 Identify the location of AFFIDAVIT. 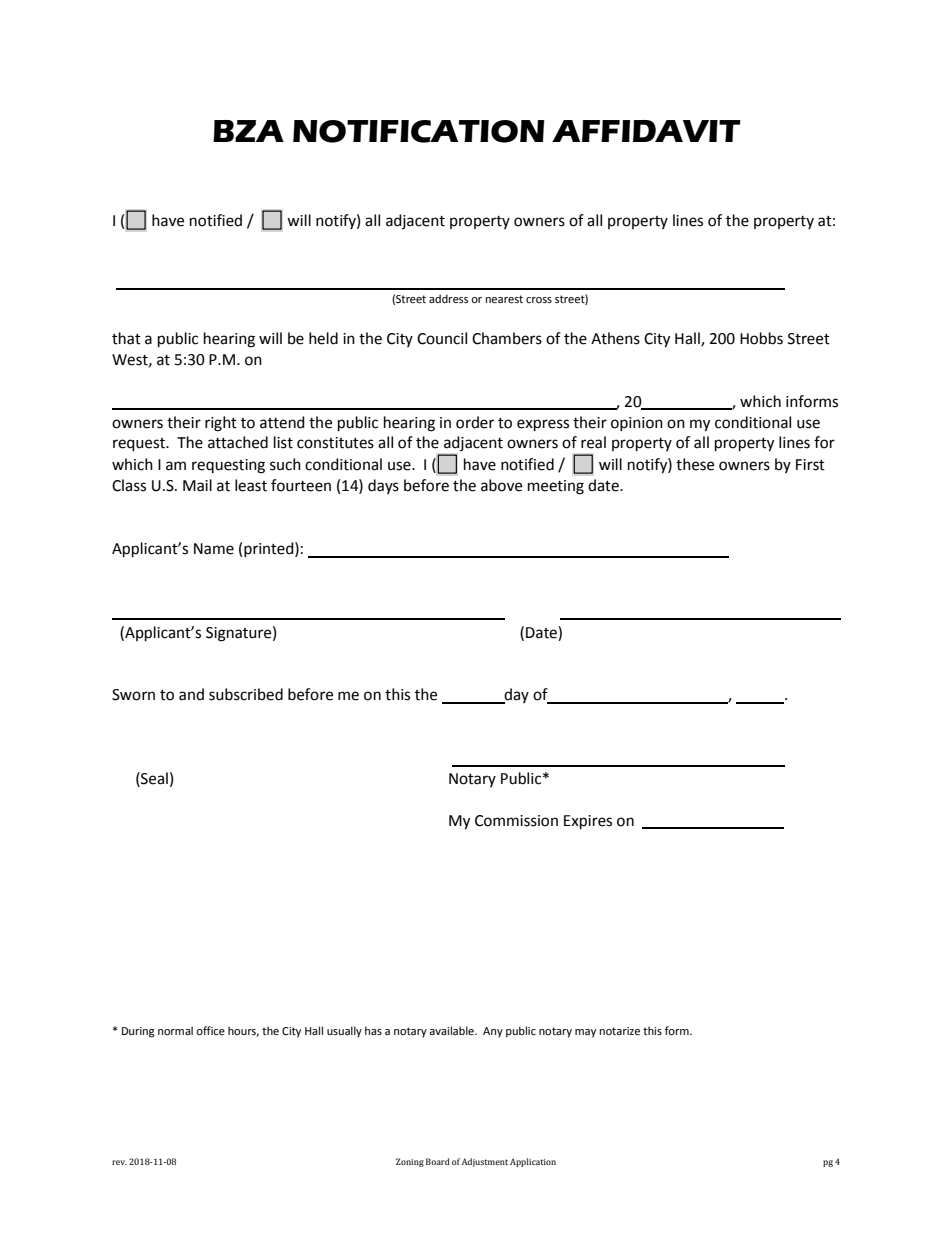
(646, 131).
